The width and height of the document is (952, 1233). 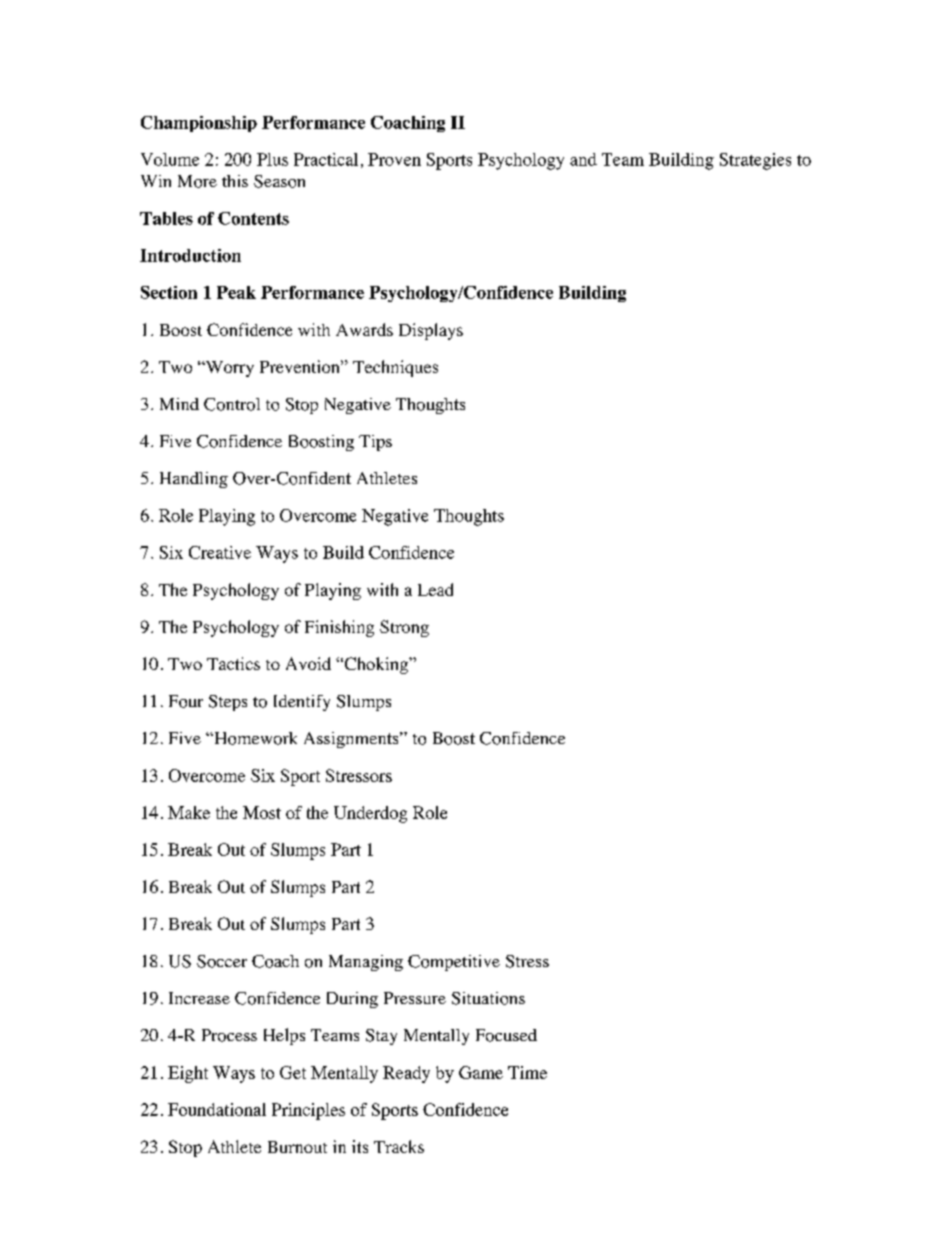 I want to click on Lead, so click(x=435, y=589).
